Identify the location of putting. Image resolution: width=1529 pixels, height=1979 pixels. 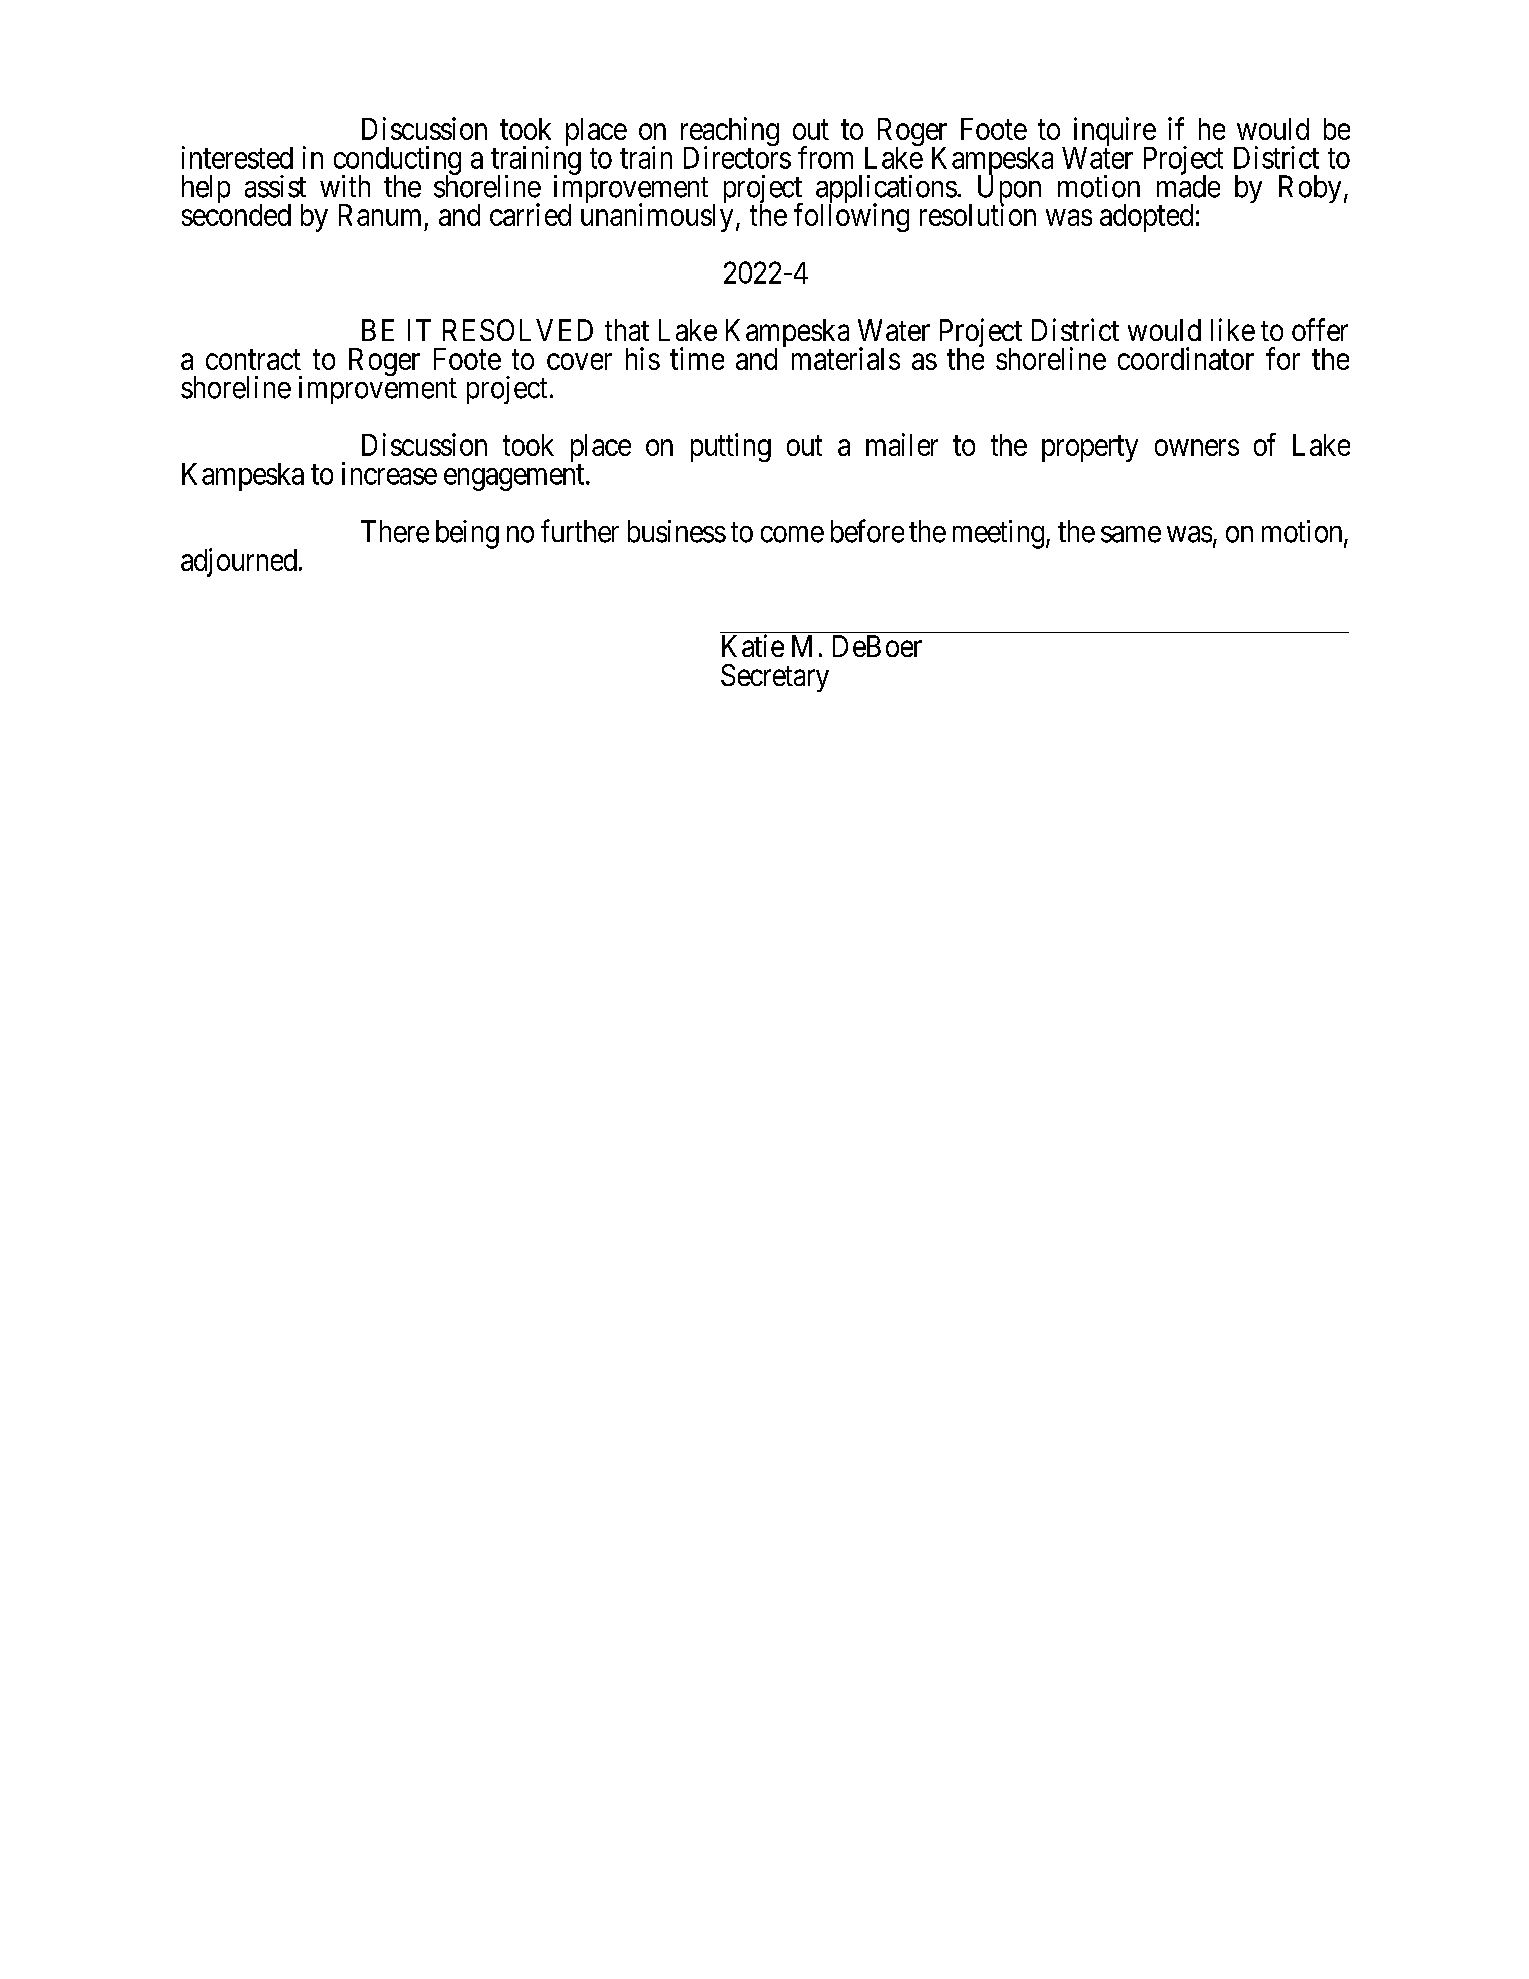
(731, 447).
